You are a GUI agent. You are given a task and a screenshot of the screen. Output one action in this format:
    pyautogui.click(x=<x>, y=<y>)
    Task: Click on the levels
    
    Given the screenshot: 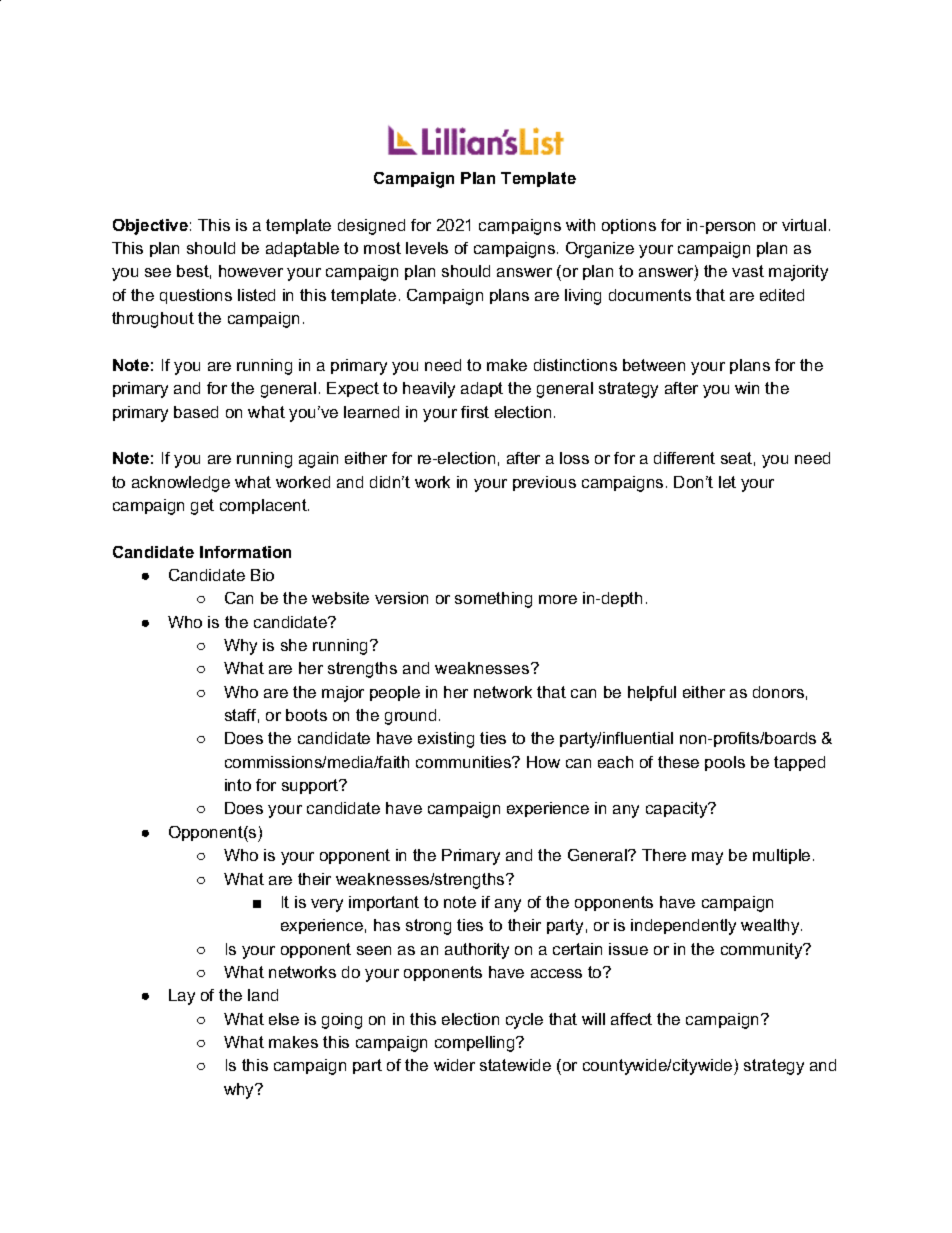 What is the action you would take?
    pyautogui.click(x=427, y=248)
